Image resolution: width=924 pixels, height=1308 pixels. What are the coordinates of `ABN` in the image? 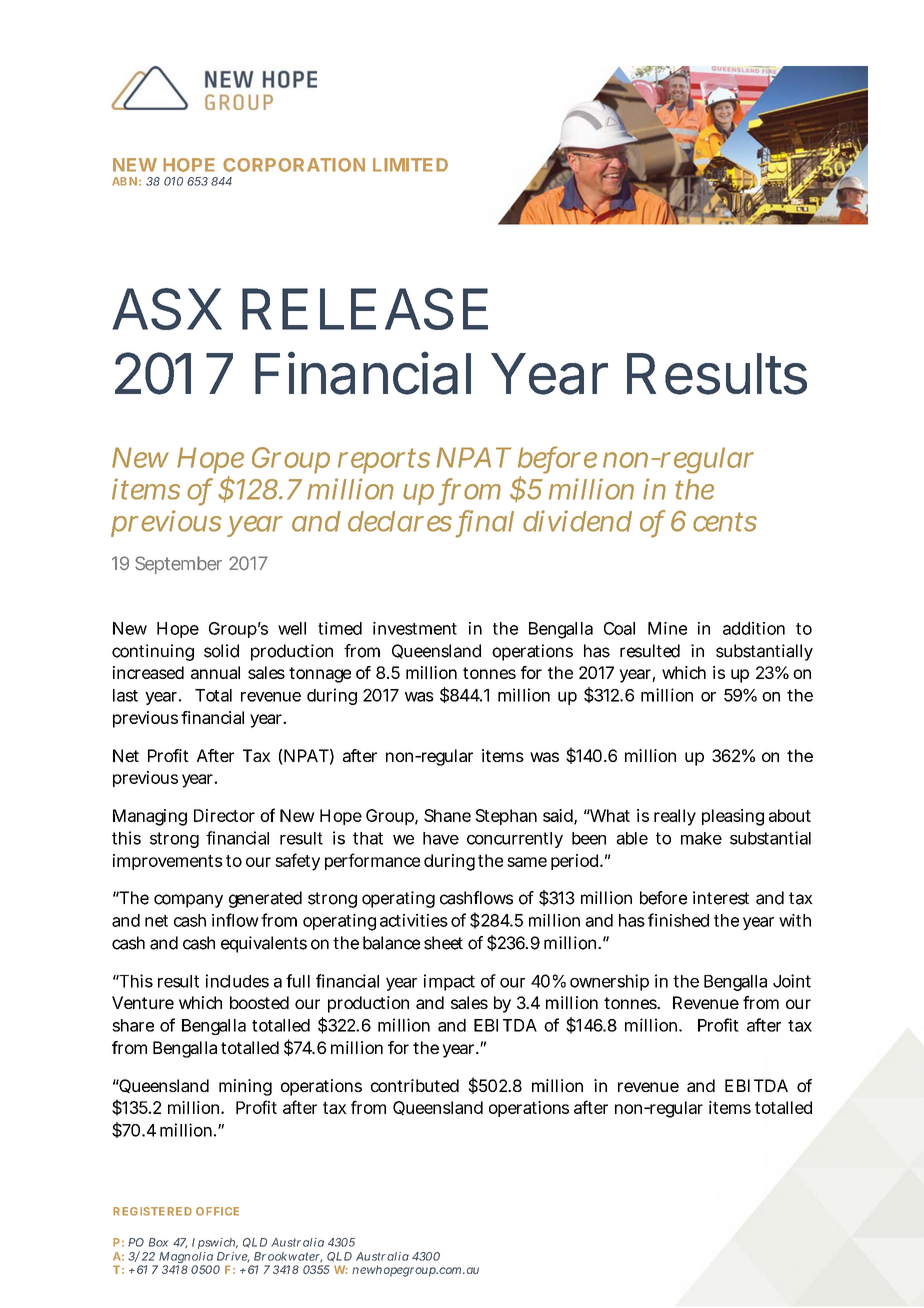 It's located at (124, 181).
